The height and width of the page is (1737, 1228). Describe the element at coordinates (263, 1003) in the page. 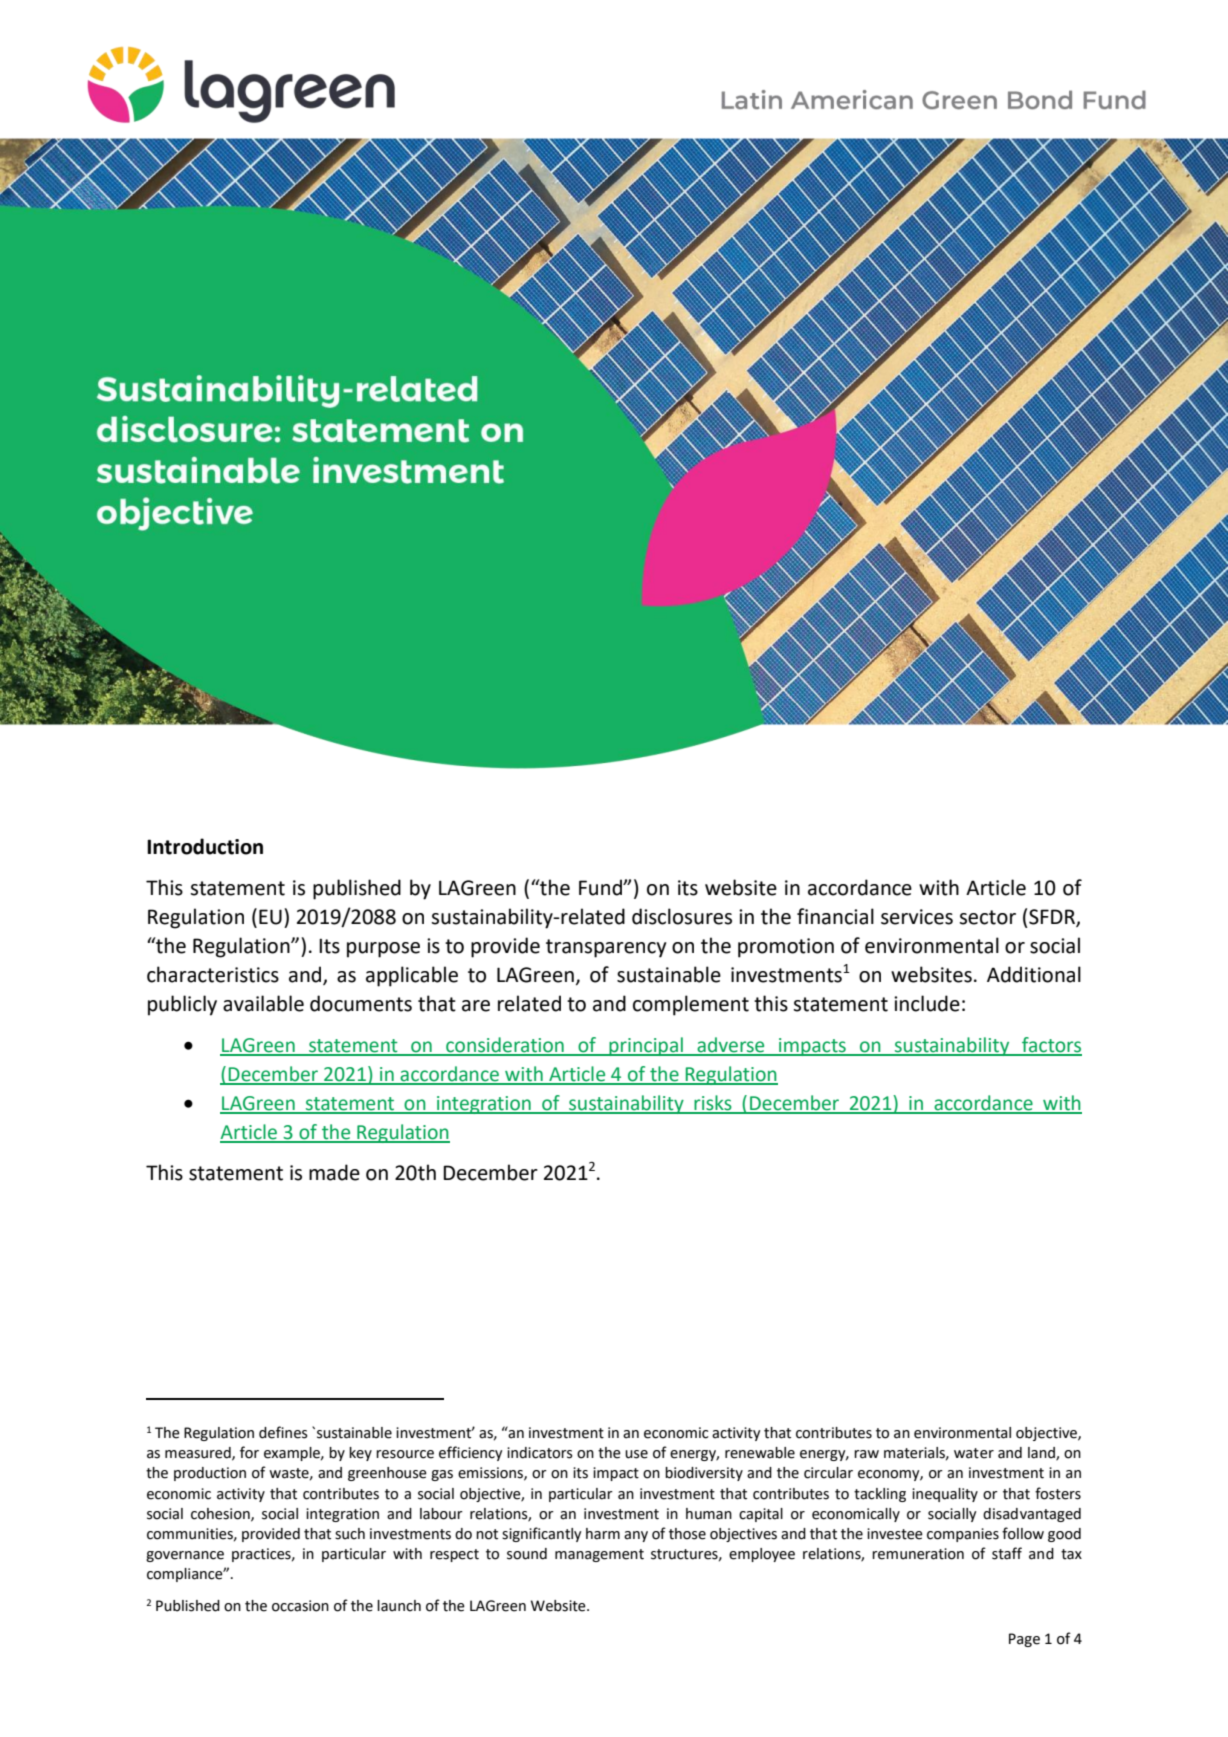

I see `available` at that location.
